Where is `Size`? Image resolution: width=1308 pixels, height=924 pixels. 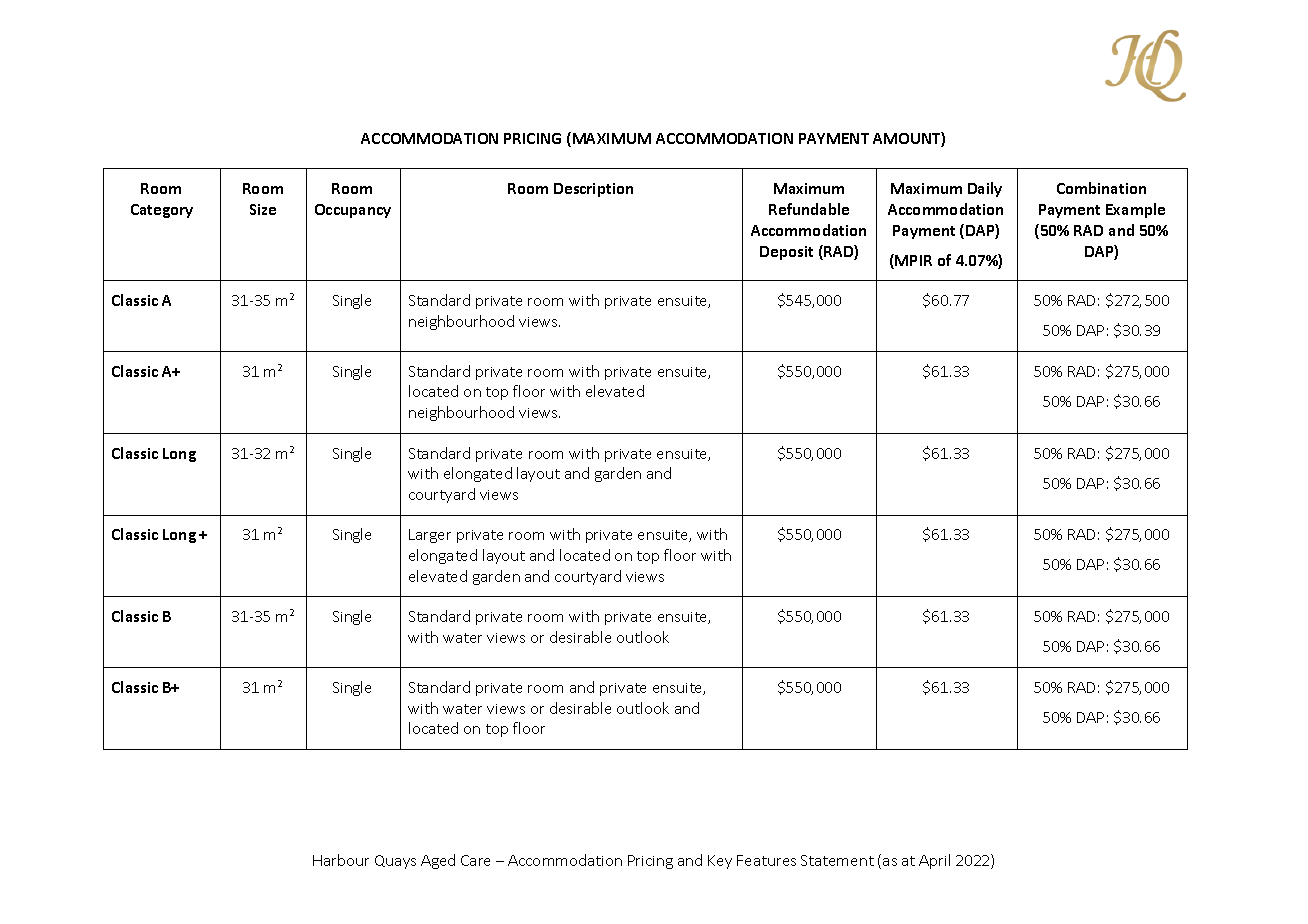
Size is located at coordinates (263, 209).
